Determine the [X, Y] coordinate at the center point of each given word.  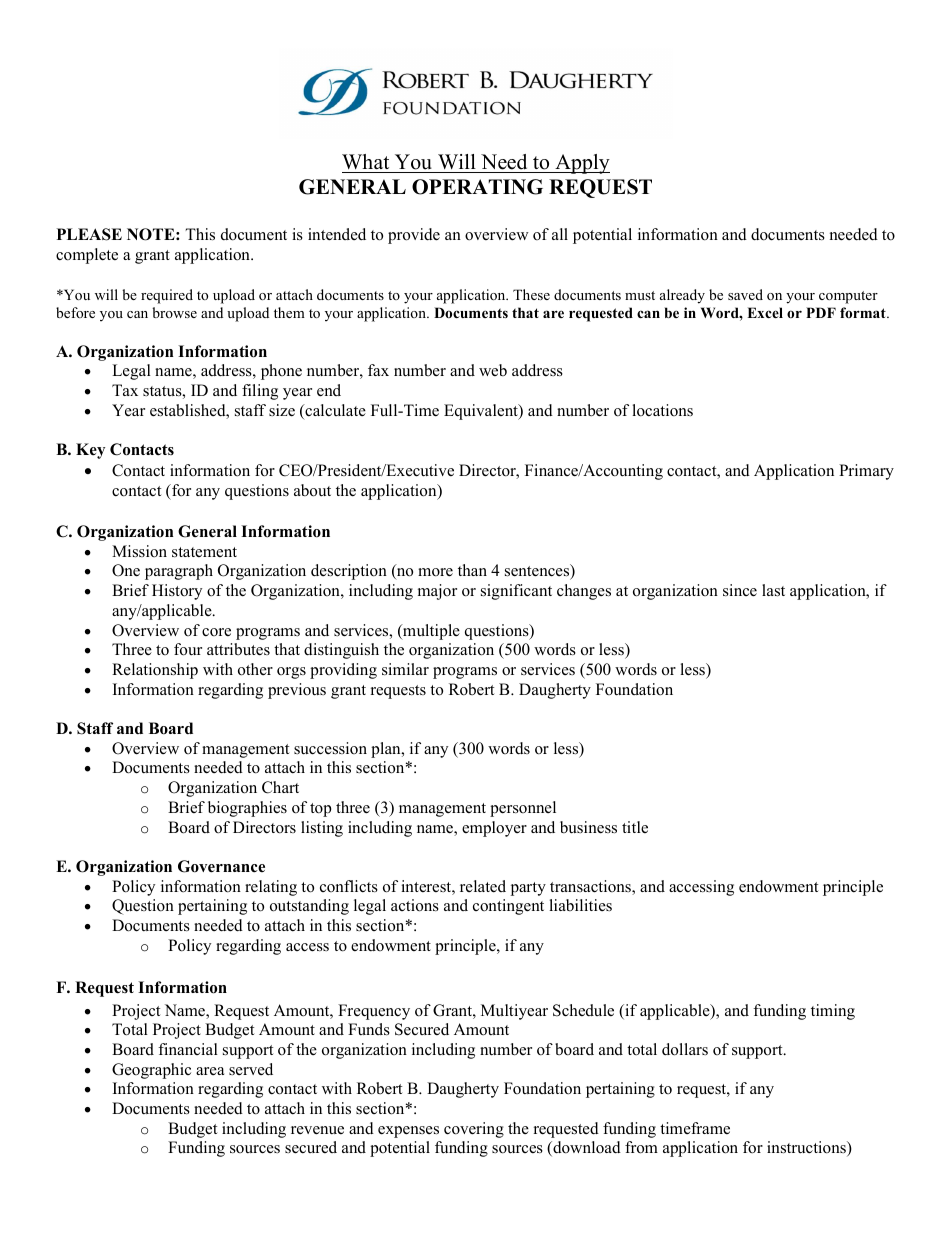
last [773, 590]
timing [833, 1012]
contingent [508, 907]
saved [745, 294]
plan [387, 750]
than [472, 570]
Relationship [155, 671]
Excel [765, 312]
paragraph [179, 572]
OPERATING [477, 187]
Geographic [151, 1071]
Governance [221, 866]
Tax [125, 390]
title [635, 827]
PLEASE [89, 234]
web [493, 370]
